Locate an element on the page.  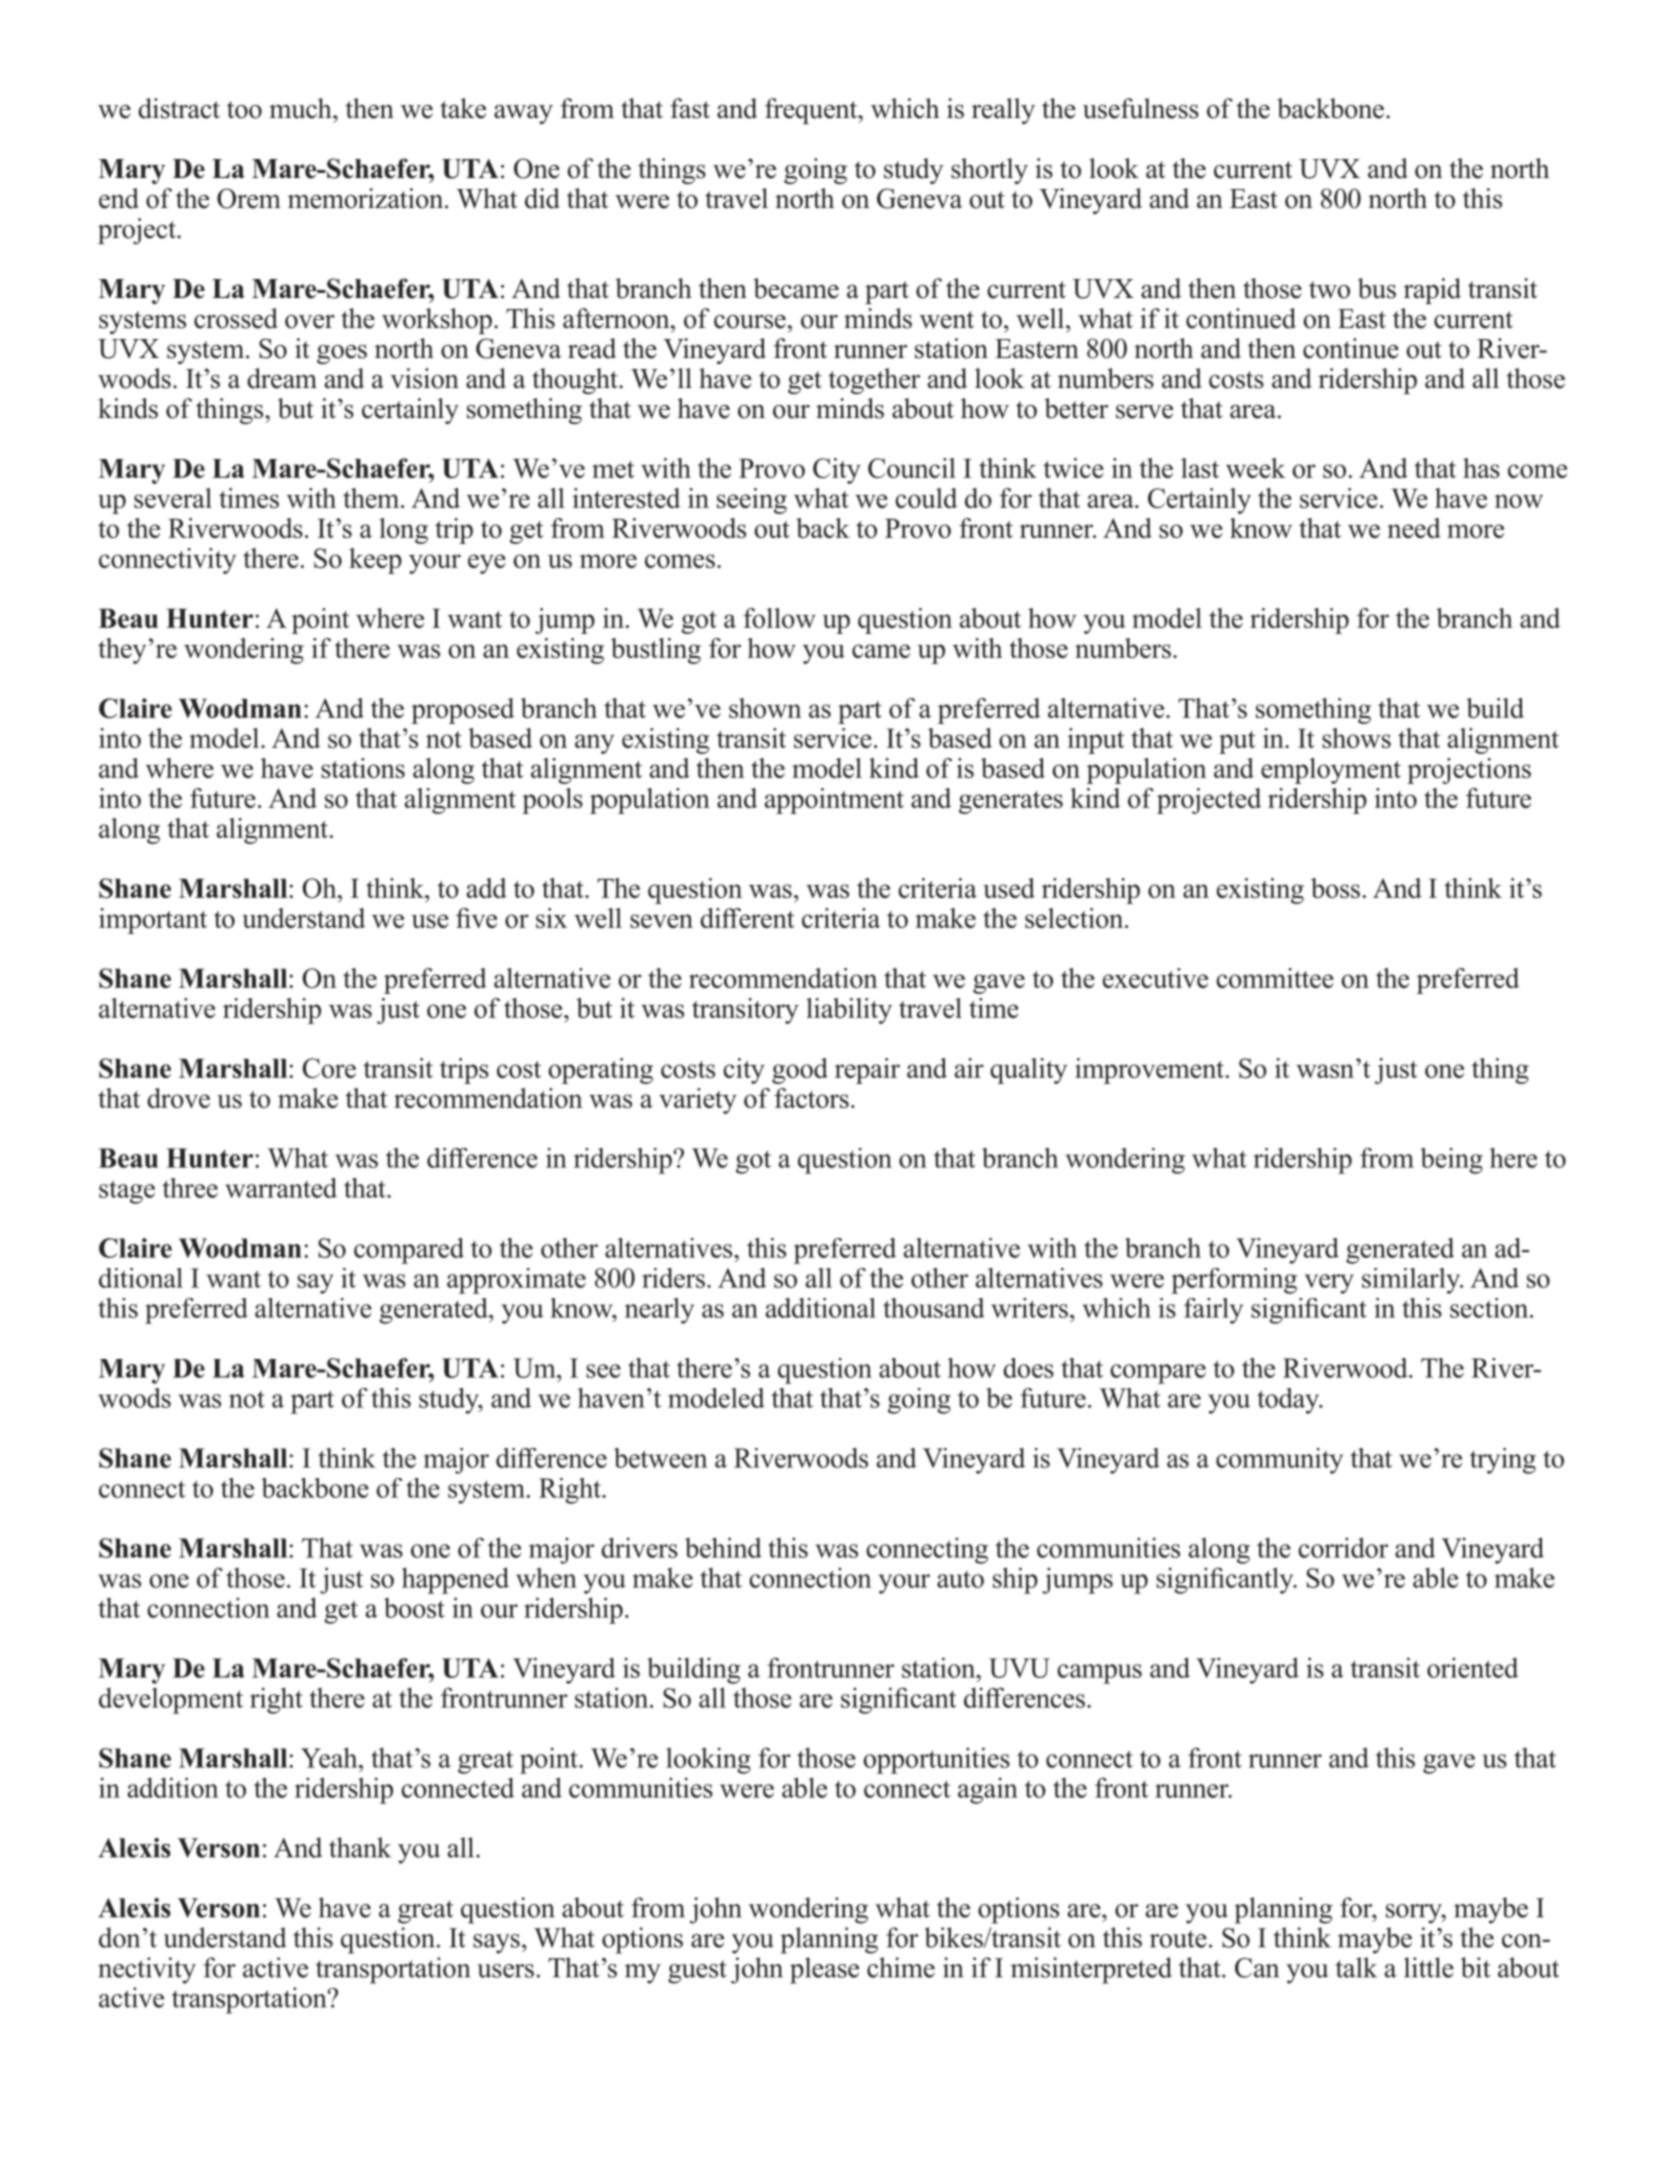
behind is located at coordinates (723, 1547).
